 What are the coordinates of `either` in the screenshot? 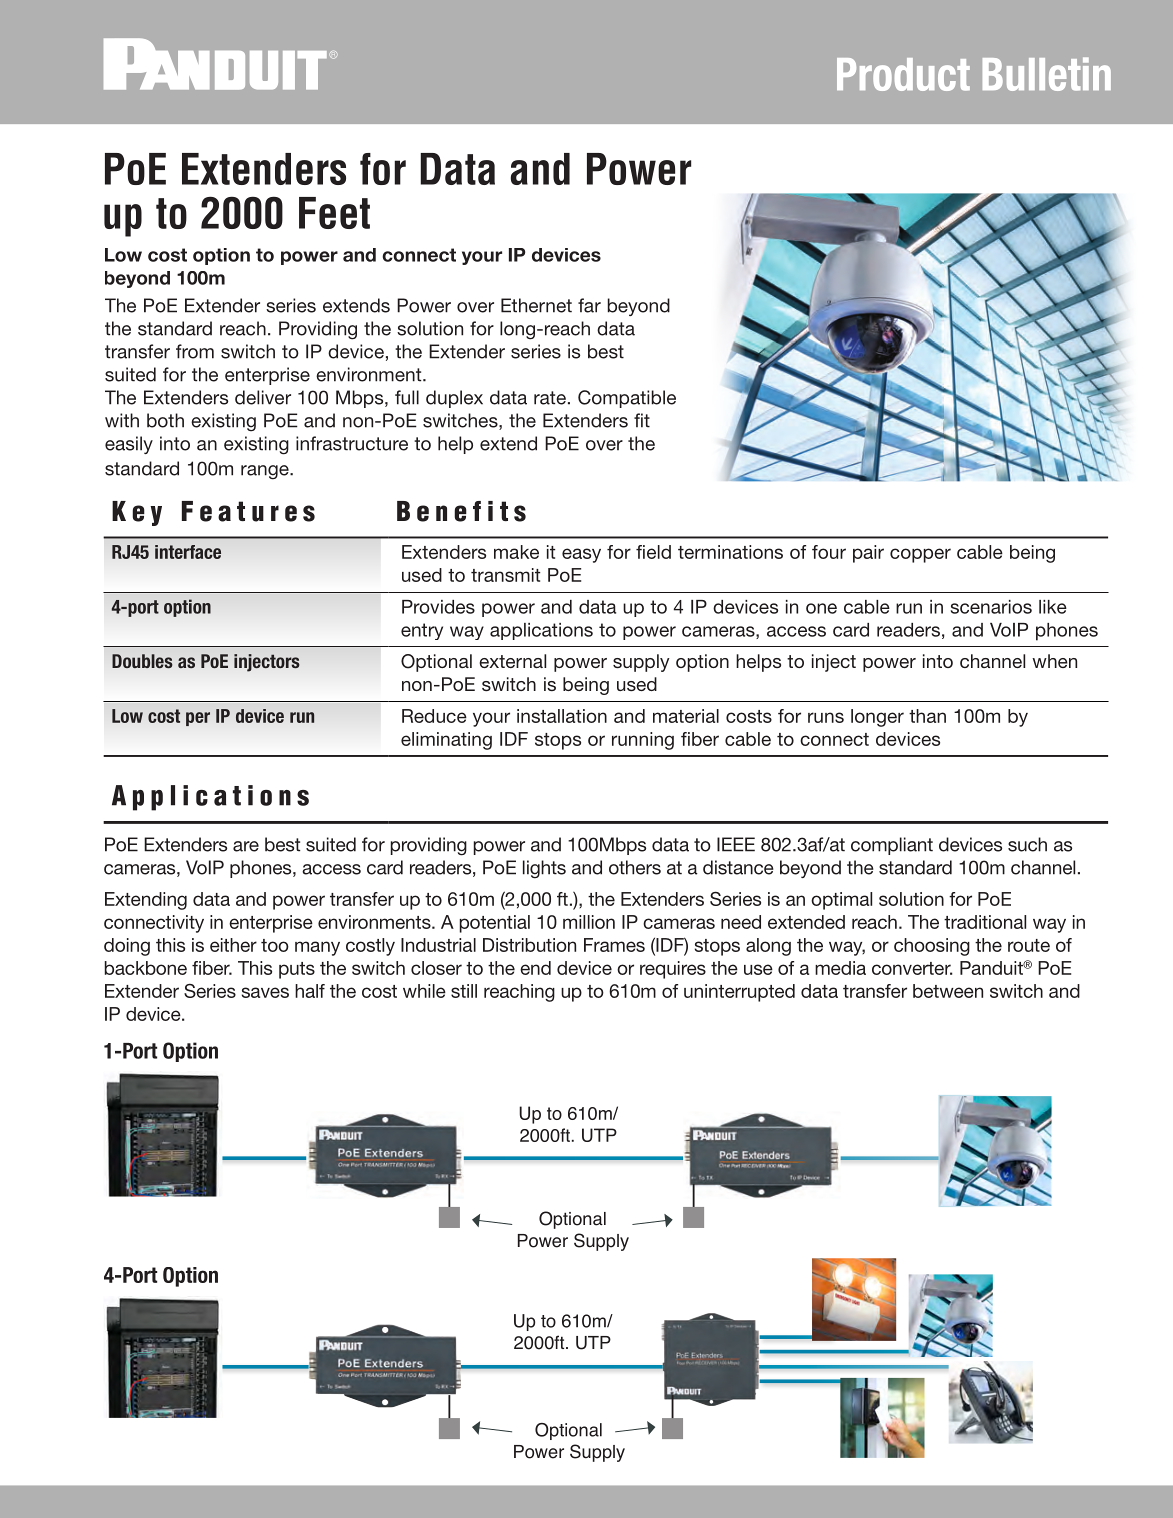 It's located at (233, 945).
